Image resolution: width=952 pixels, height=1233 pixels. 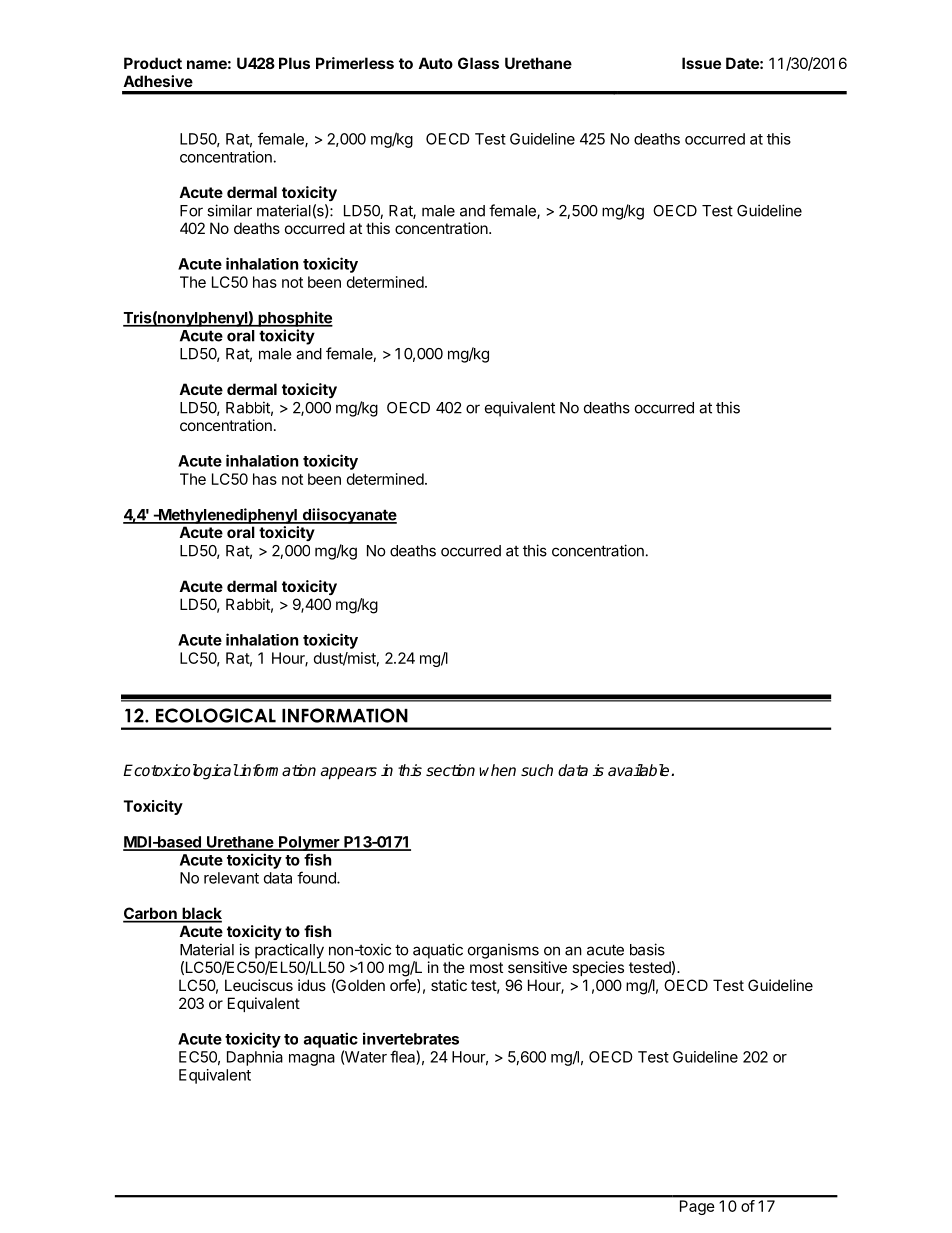 What do you see at coordinates (450, 770) in the document?
I see `section` at bounding box center [450, 770].
